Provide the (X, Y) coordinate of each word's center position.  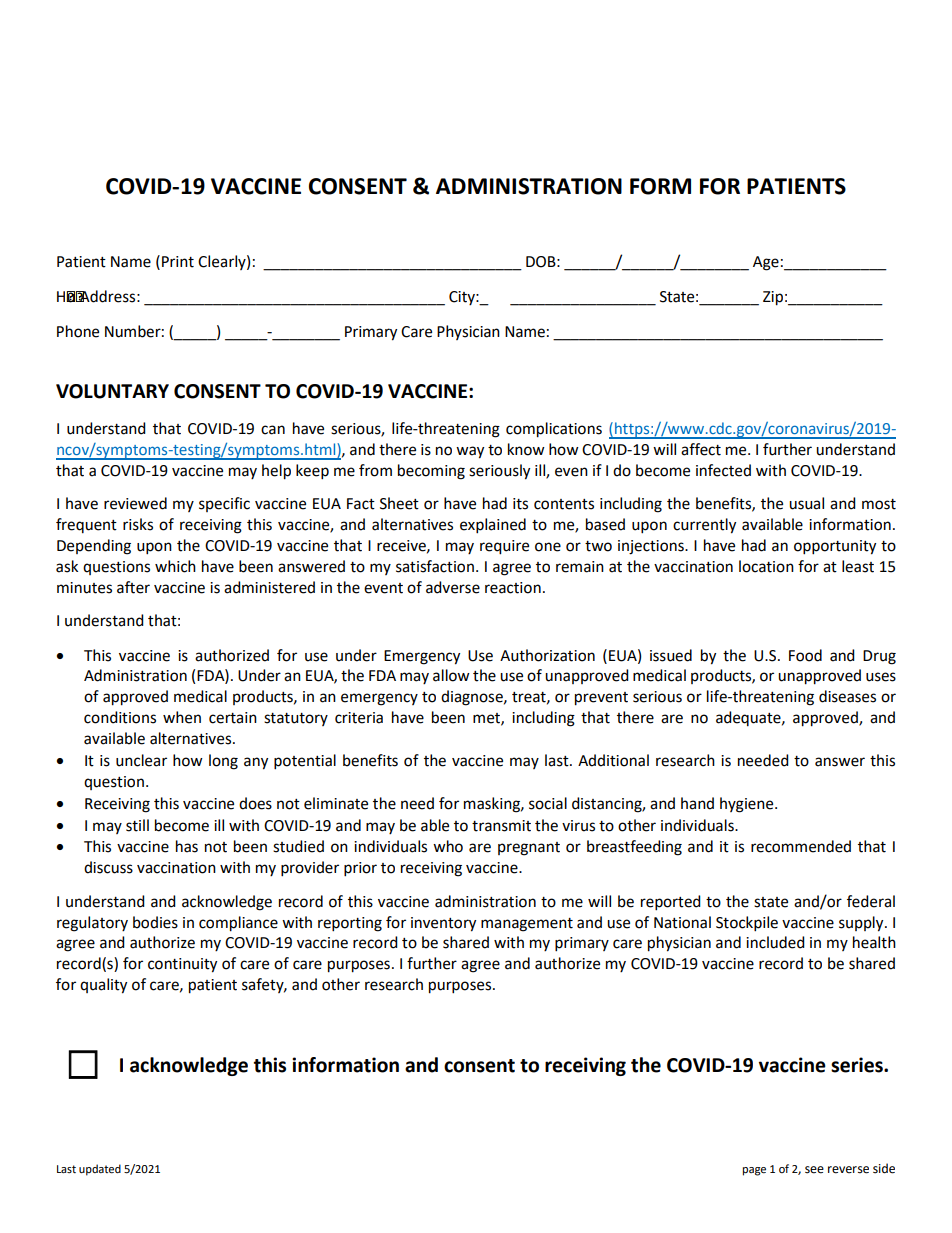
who (448, 846)
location (766, 566)
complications (554, 430)
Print (178, 262)
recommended (801, 846)
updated (100, 1170)
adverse (453, 587)
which (175, 566)
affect (701, 449)
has (187, 846)
